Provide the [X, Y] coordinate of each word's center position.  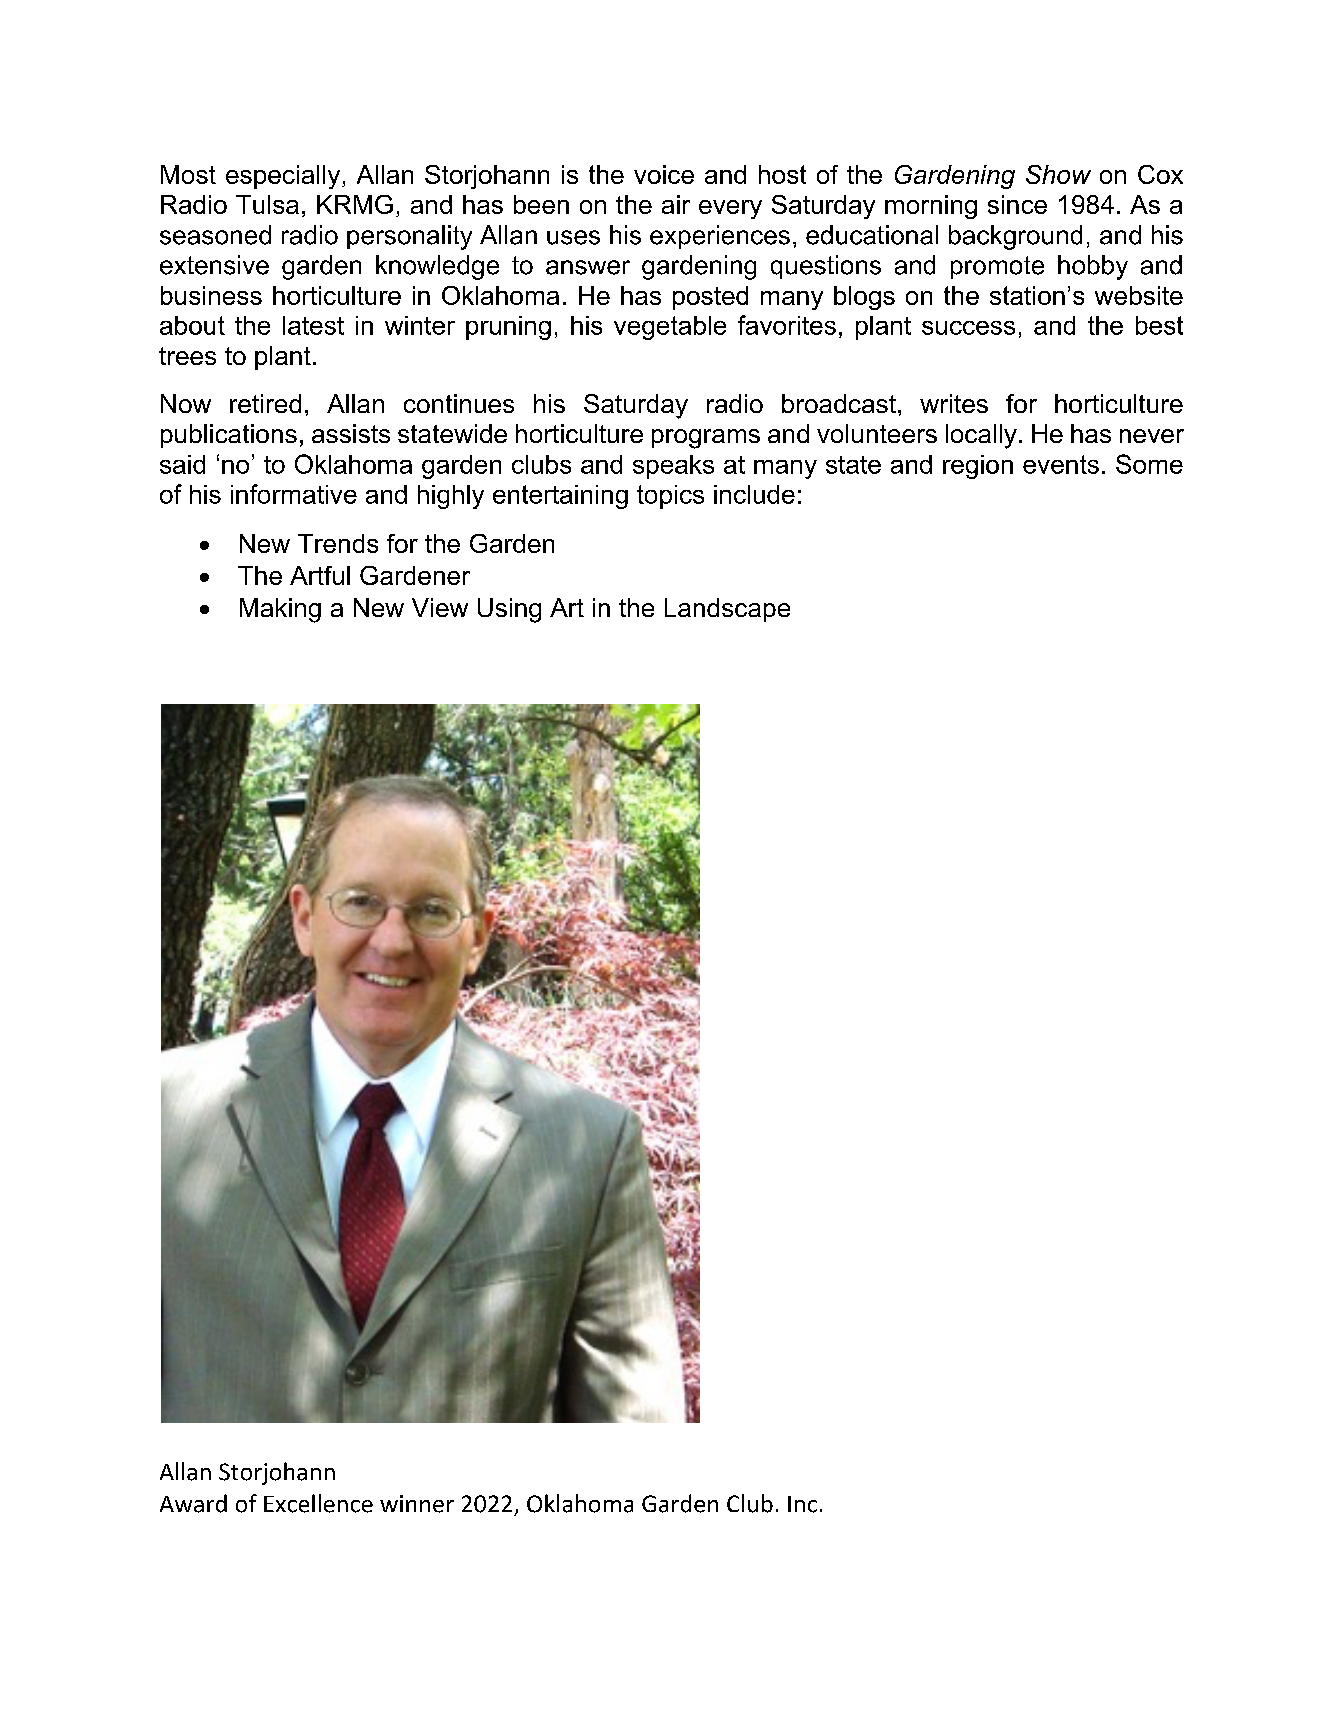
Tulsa [267, 204]
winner [417, 1504]
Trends [338, 543]
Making [280, 610]
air [676, 204]
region [978, 467]
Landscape [727, 610]
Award [193, 1503]
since [1017, 204]
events [1061, 464]
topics [670, 497]
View [440, 607]
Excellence [318, 1503]
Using [509, 610]
